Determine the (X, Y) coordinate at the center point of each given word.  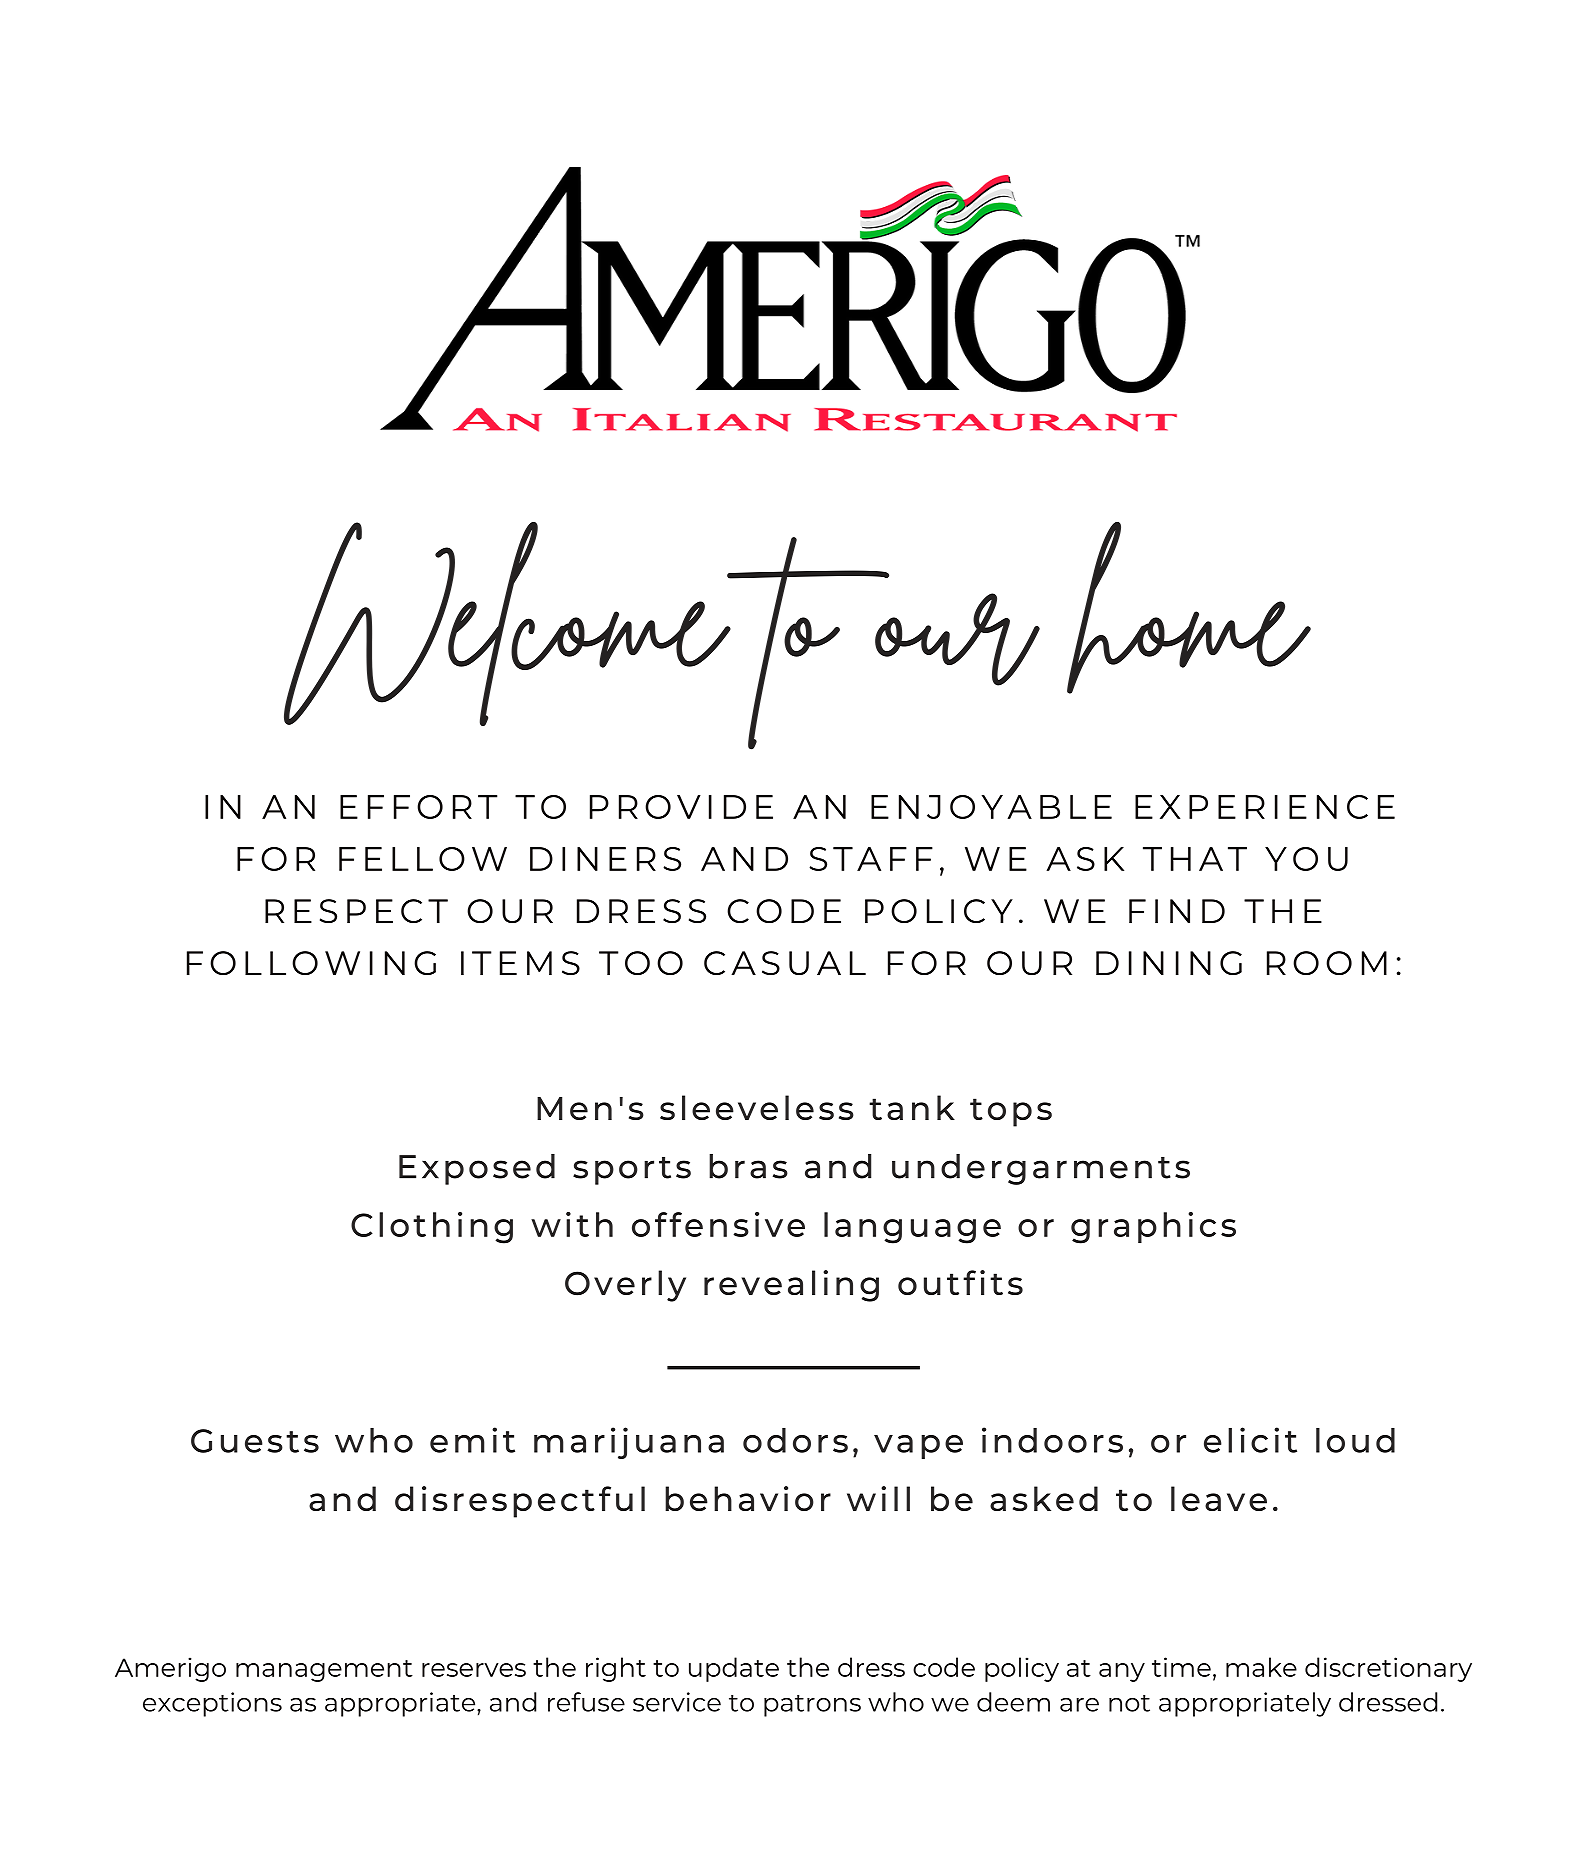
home (1189, 608)
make (1261, 1667)
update (734, 1669)
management (324, 1671)
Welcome (508, 624)
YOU (1306, 859)
